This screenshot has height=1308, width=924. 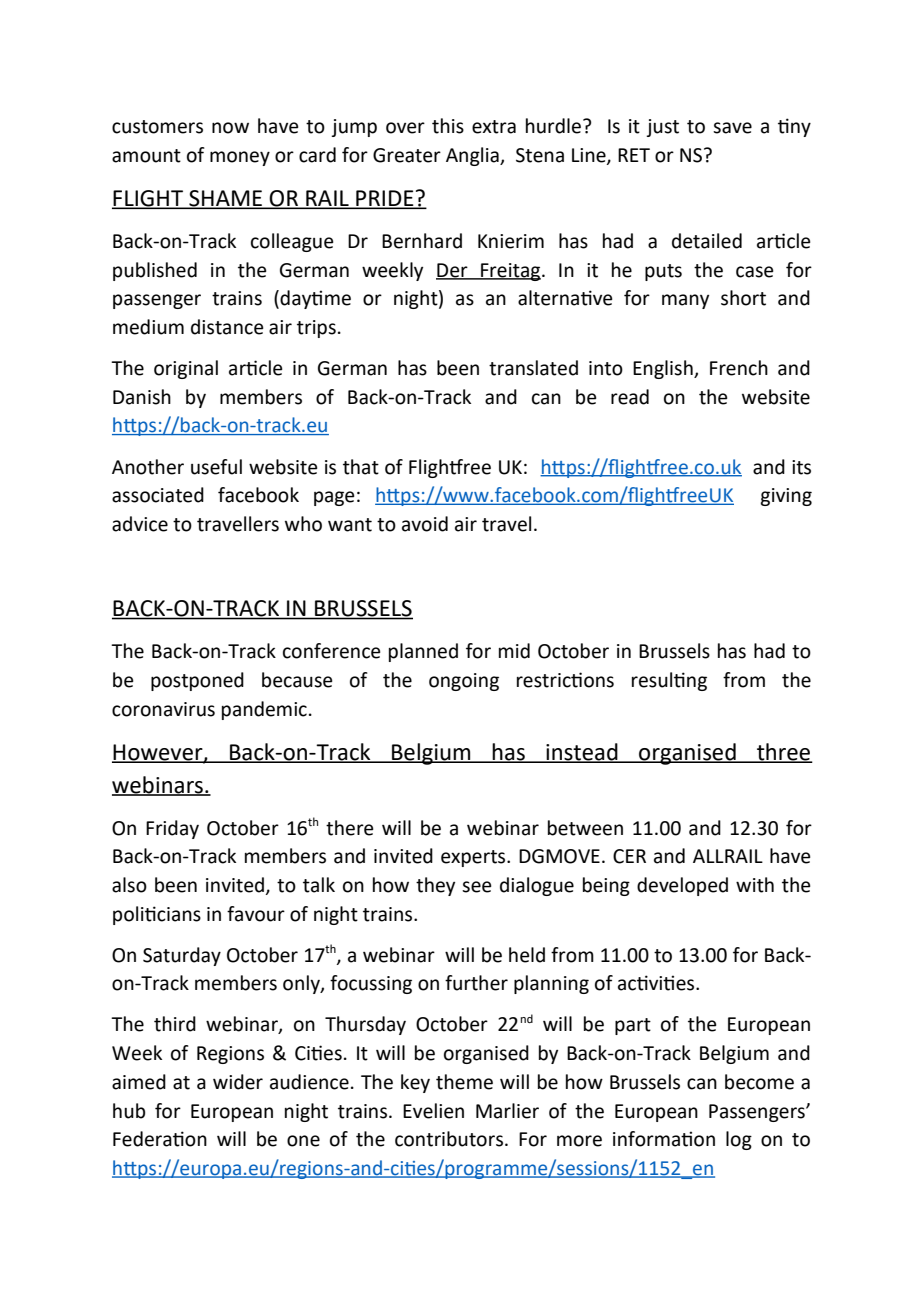 I want to click on wider, so click(x=238, y=1082).
